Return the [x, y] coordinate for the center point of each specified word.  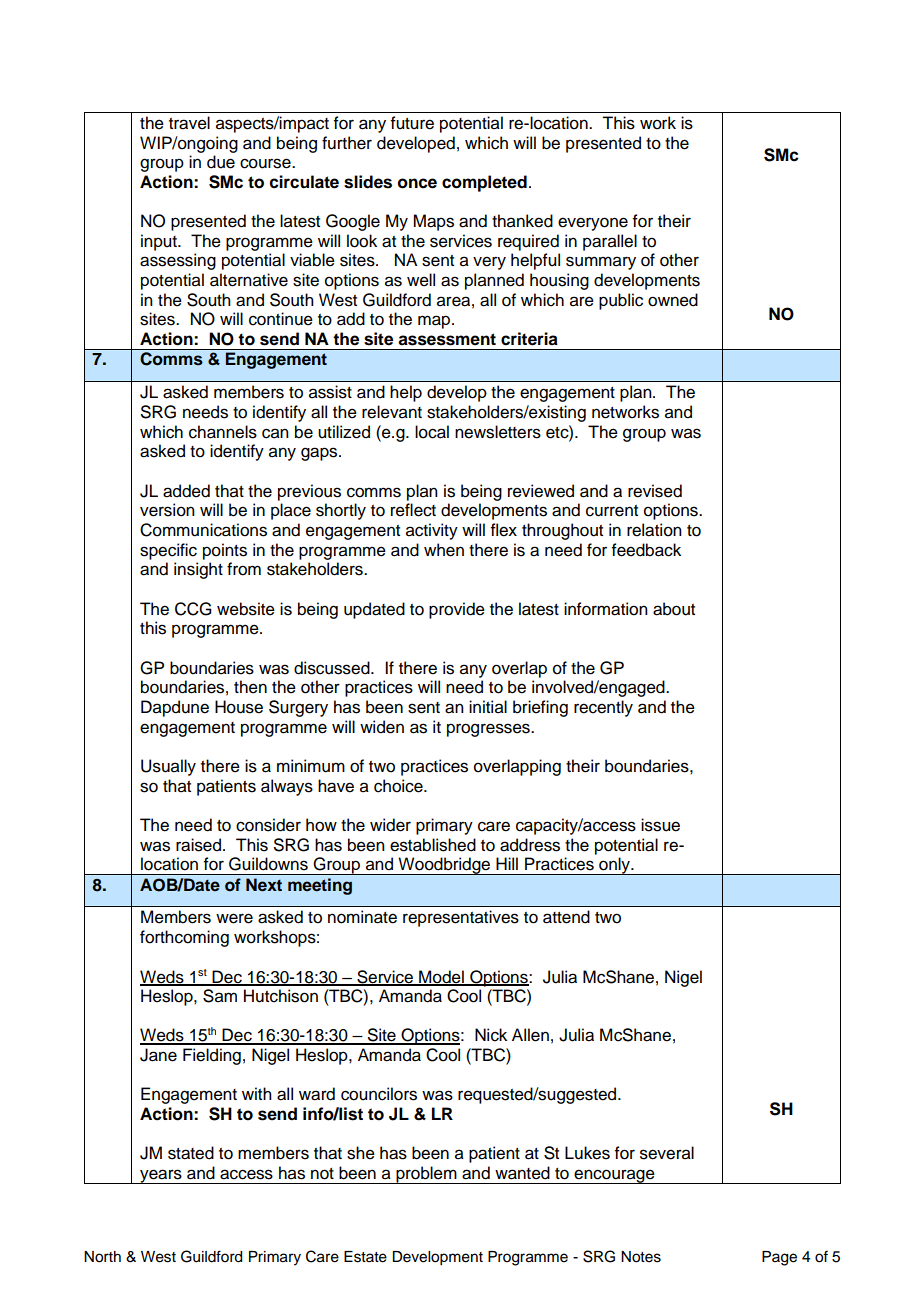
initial [488, 707]
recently [603, 708]
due [221, 162]
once [417, 183]
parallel [610, 242]
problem [426, 1175]
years [161, 1176]
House [239, 707]
